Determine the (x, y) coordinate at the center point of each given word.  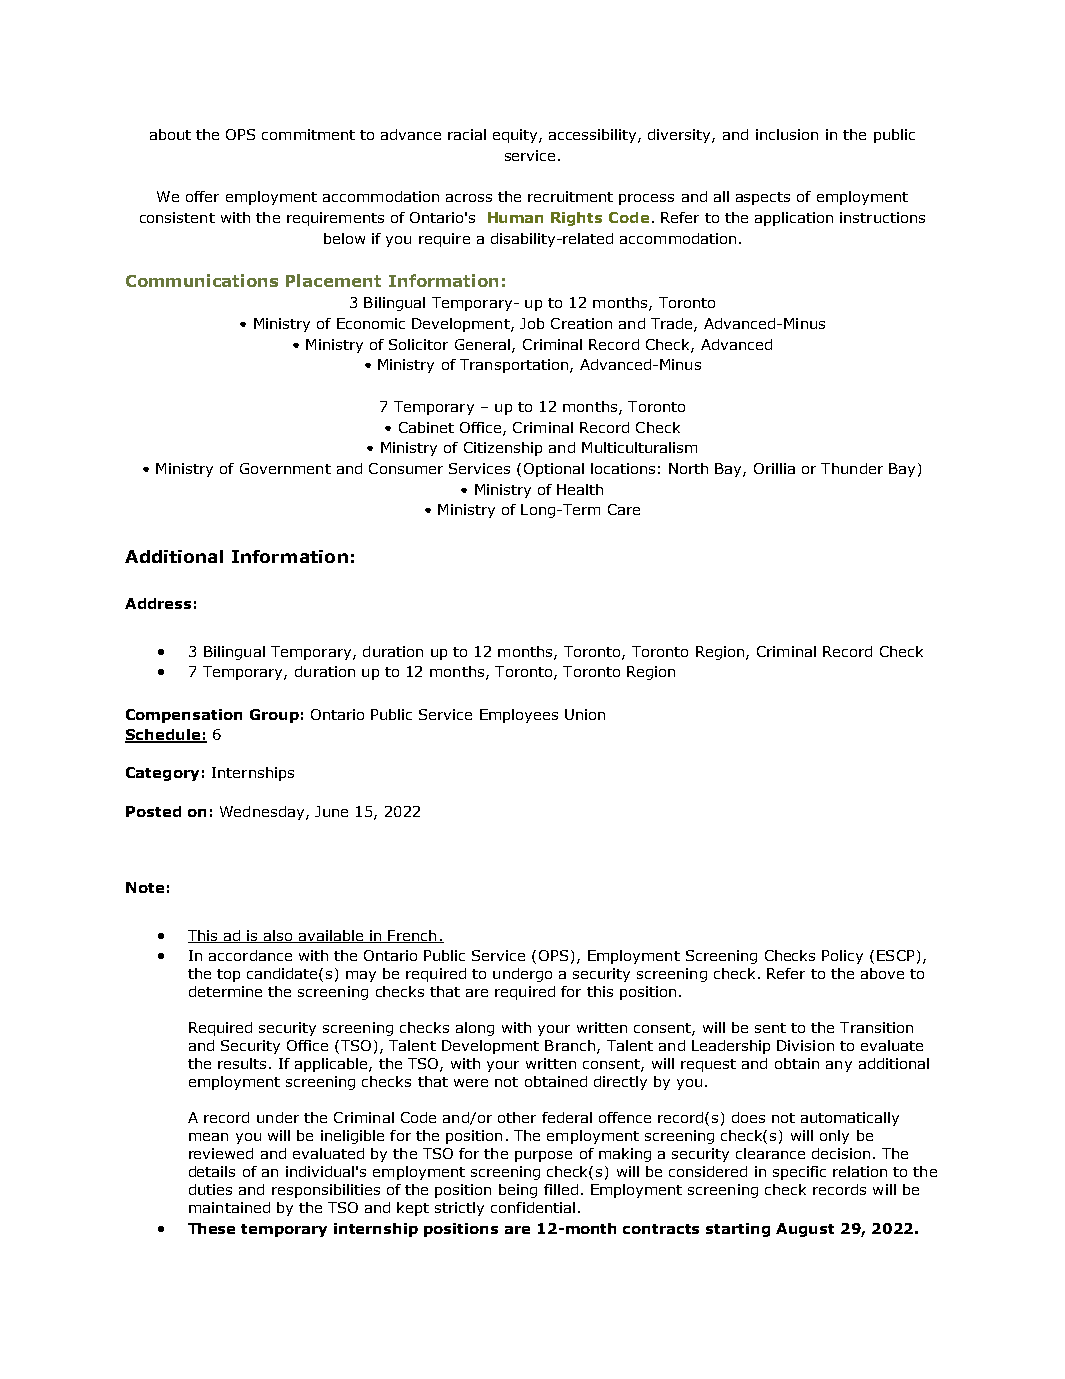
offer (202, 196)
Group (274, 716)
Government (285, 468)
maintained (229, 1207)
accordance (250, 955)
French (413, 936)
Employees (519, 716)
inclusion (787, 134)
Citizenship (503, 449)
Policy (842, 957)
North (688, 468)
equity (516, 136)
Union (585, 714)
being (518, 1191)
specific (799, 1173)
